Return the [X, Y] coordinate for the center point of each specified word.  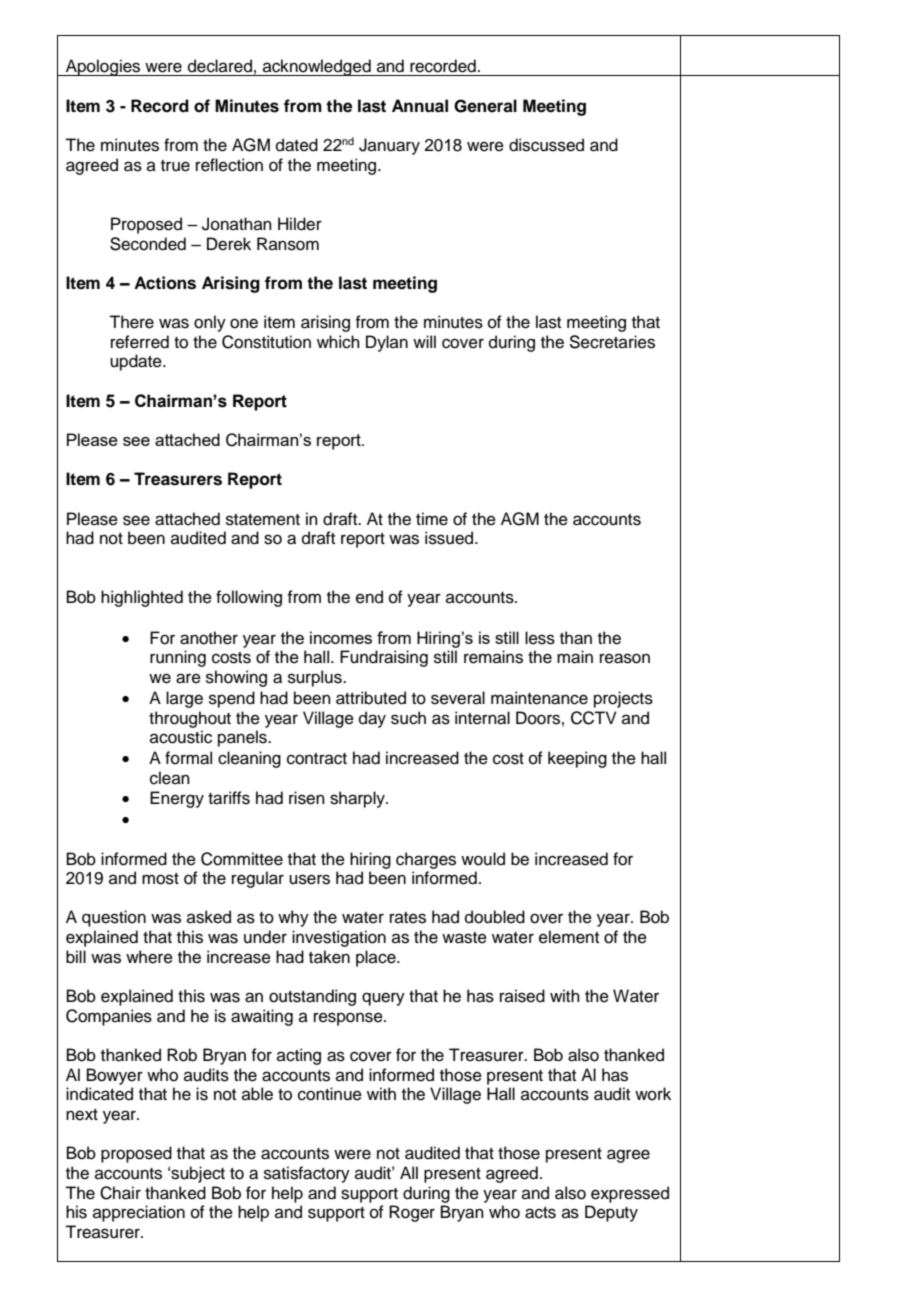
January [389, 146]
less [540, 638]
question [114, 918]
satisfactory [307, 1174]
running [178, 658]
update [137, 362]
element [569, 937]
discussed [546, 145]
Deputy [611, 1213]
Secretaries [612, 342]
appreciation [139, 1213]
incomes [341, 637]
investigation [339, 938]
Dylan [387, 343]
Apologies [103, 67]
